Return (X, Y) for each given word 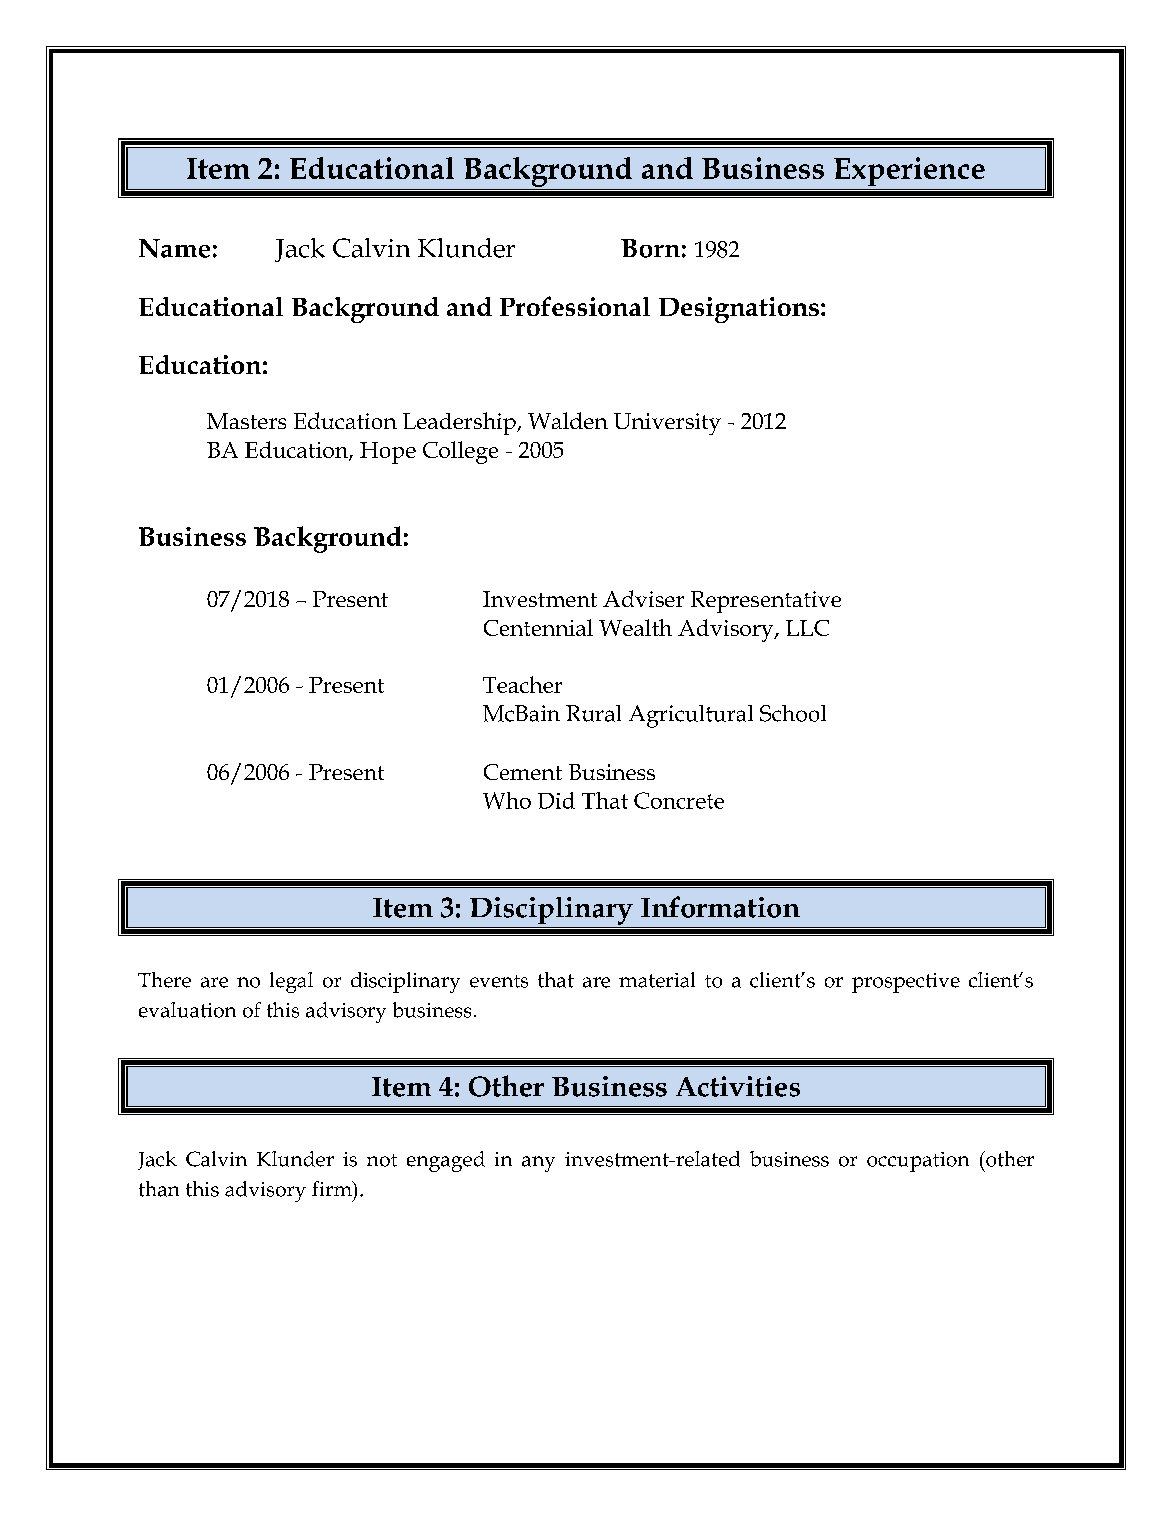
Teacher (522, 684)
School (793, 713)
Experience (909, 171)
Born (650, 248)
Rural (593, 713)
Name (174, 248)
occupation (918, 1162)
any (538, 1164)
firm (333, 1188)
